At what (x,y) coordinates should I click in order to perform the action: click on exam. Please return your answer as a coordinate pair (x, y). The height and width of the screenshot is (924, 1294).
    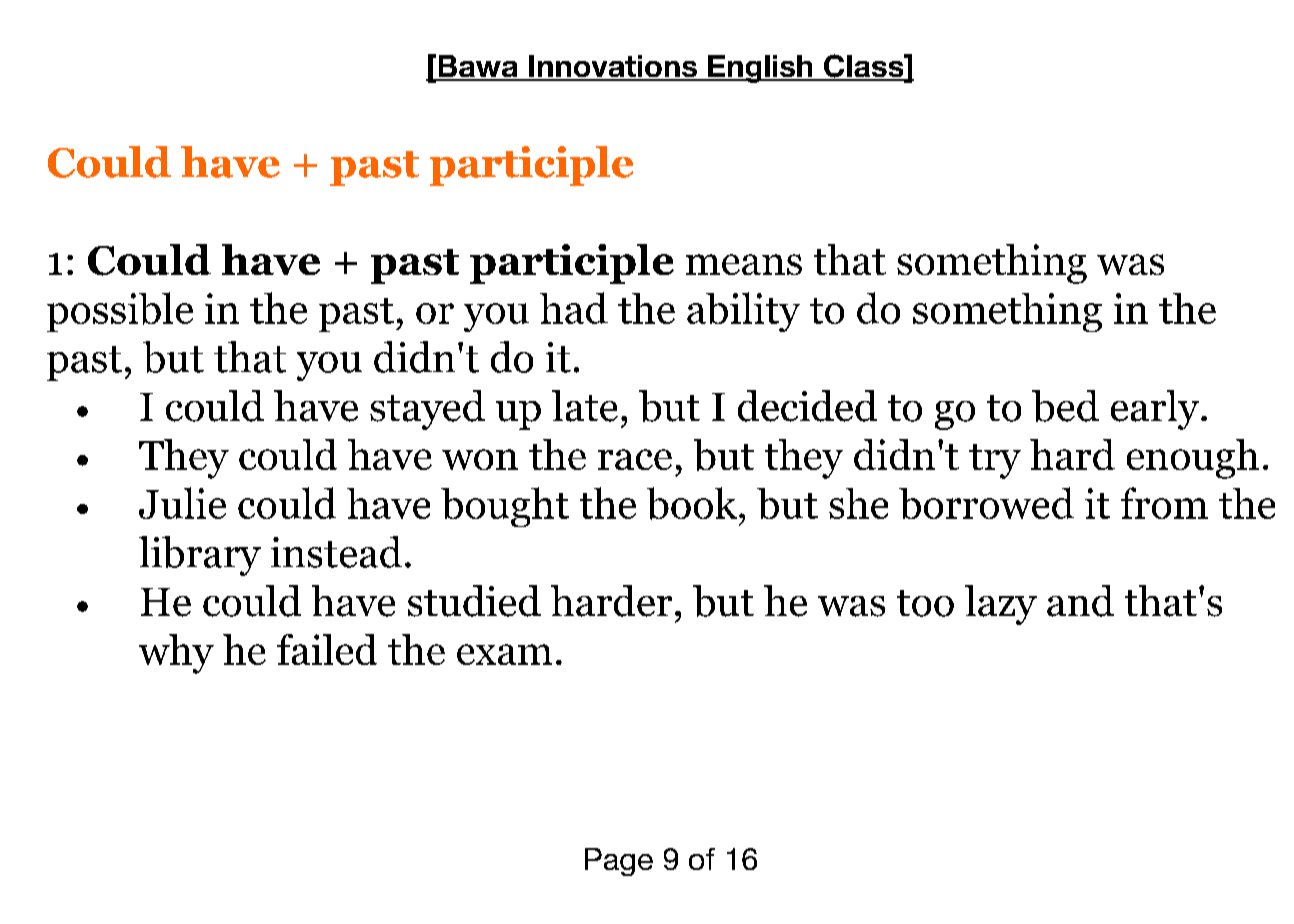
    Looking at the image, I should click on (504, 654).
